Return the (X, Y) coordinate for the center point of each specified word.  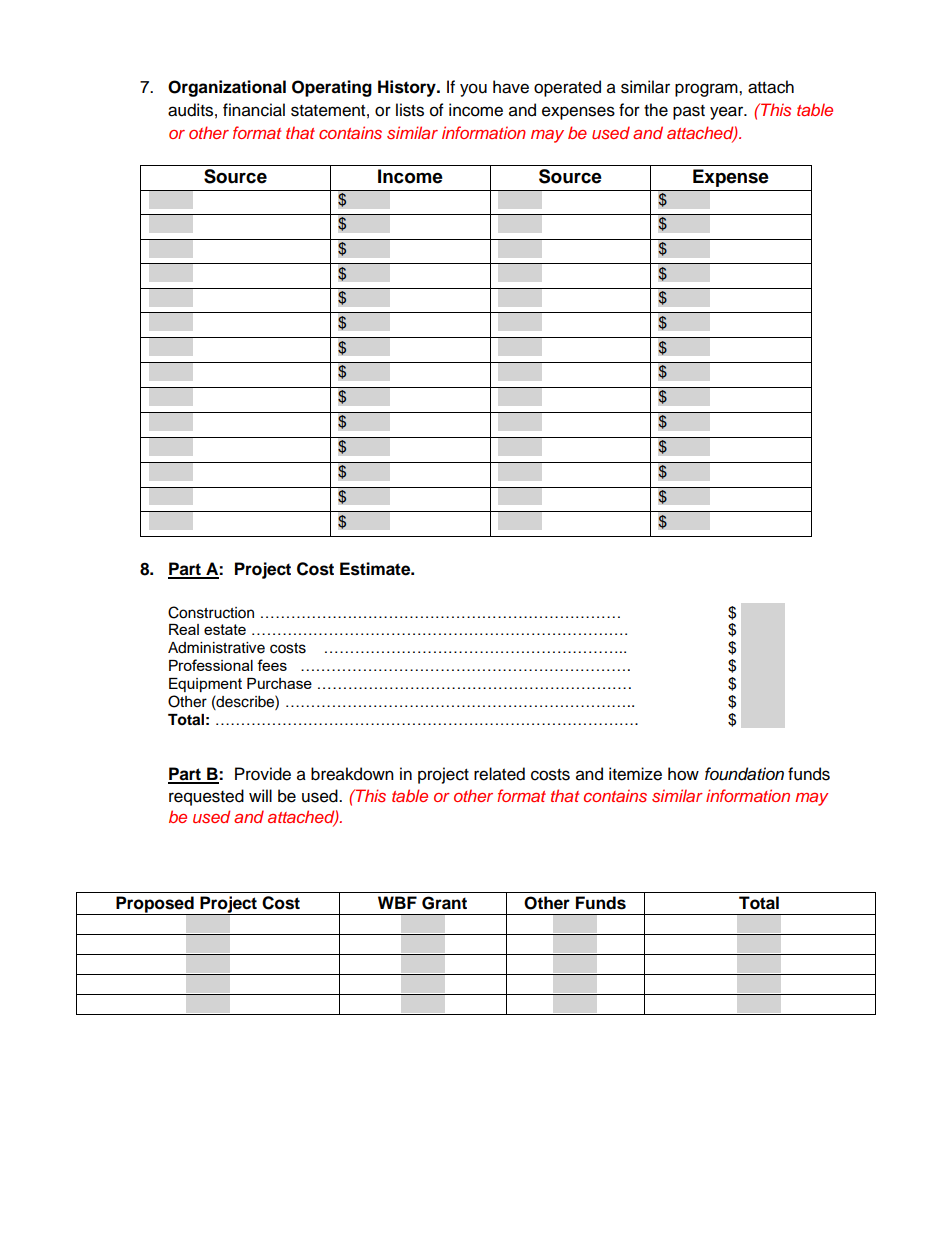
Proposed (155, 905)
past (689, 112)
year (728, 113)
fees (272, 665)
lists (410, 110)
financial (254, 110)
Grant (444, 903)
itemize (635, 774)
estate (225, 629)
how (683, 774)
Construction (211, 612)
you (473, 90)
